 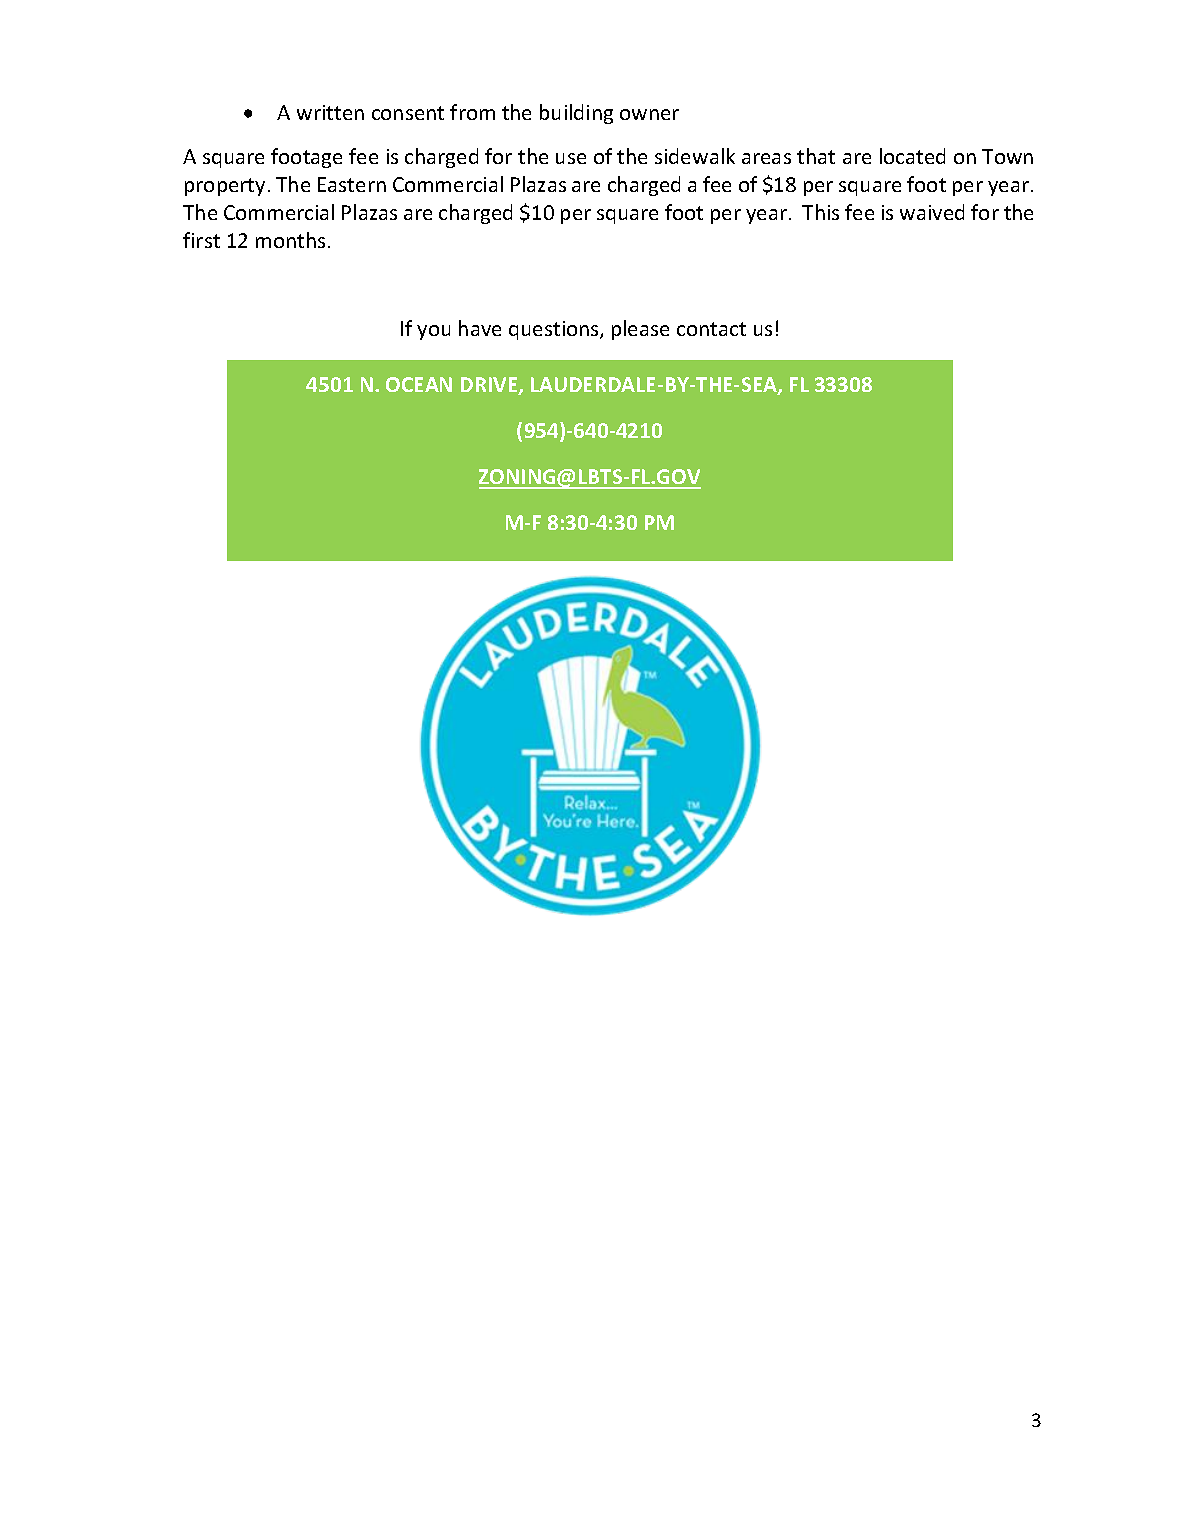 I want to click on building, so click(x=576, y=114).
